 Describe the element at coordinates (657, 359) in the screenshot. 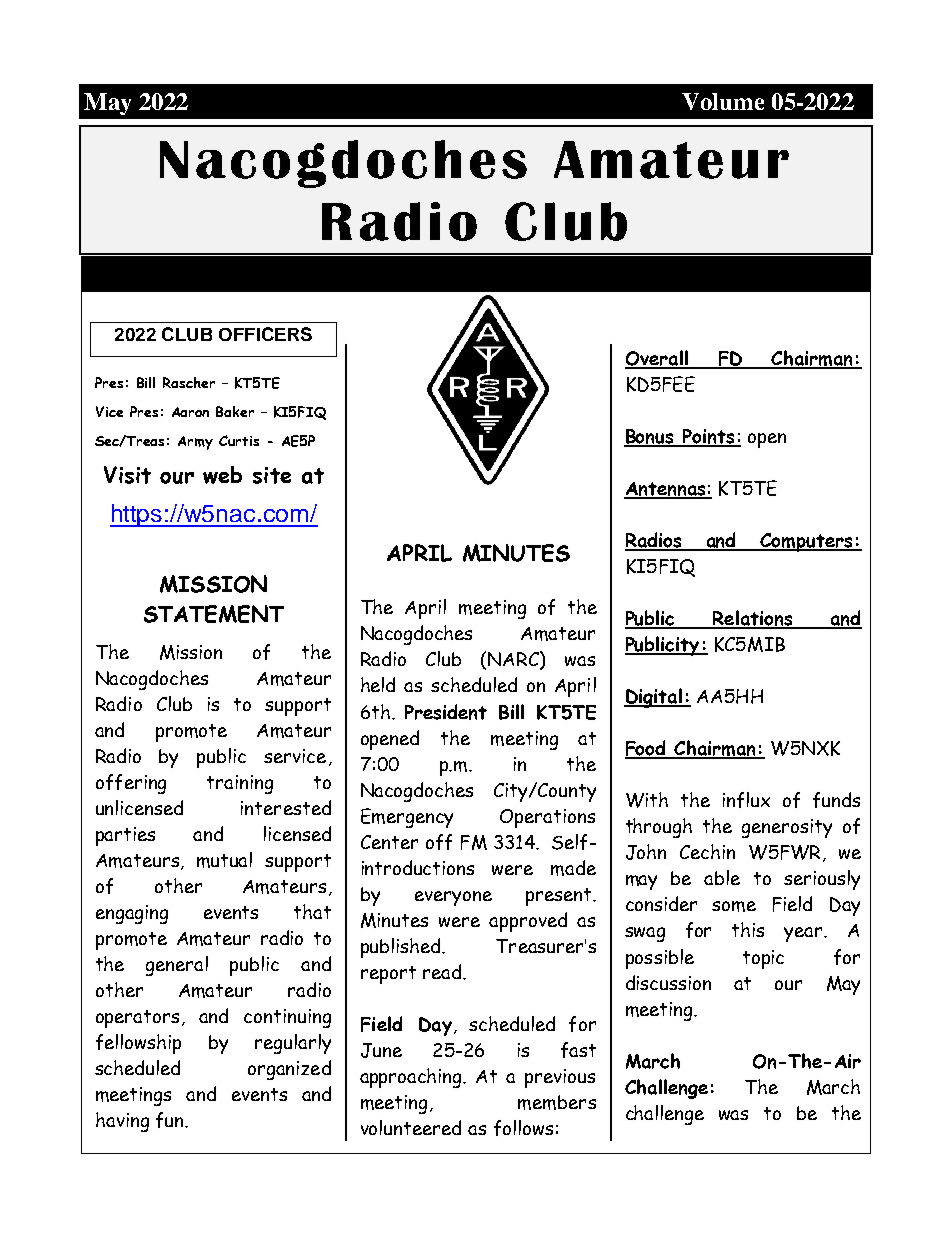

I see `Overall` at that location.
